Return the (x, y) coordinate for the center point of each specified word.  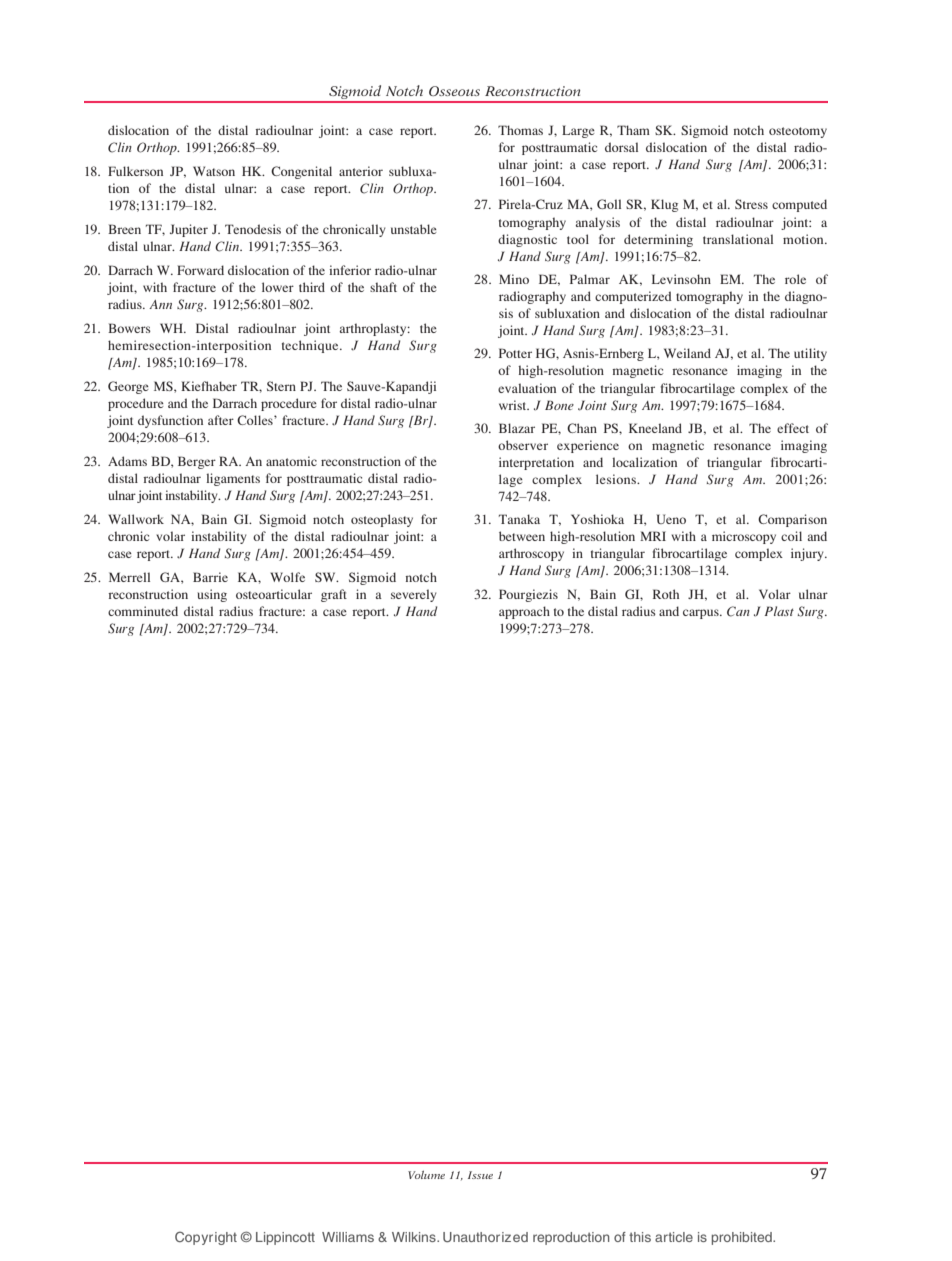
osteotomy (798, 132)
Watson (214, 171)
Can (738, 611)
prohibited (743, 1238)
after (221, 420)
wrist (514, 405)
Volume (426, 1175)
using (212, 595)
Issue (480, 1175)
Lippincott (285, 1238)
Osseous (454, 91)
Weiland (687, 353)
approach (524, 612)
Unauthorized (485, 1237)
